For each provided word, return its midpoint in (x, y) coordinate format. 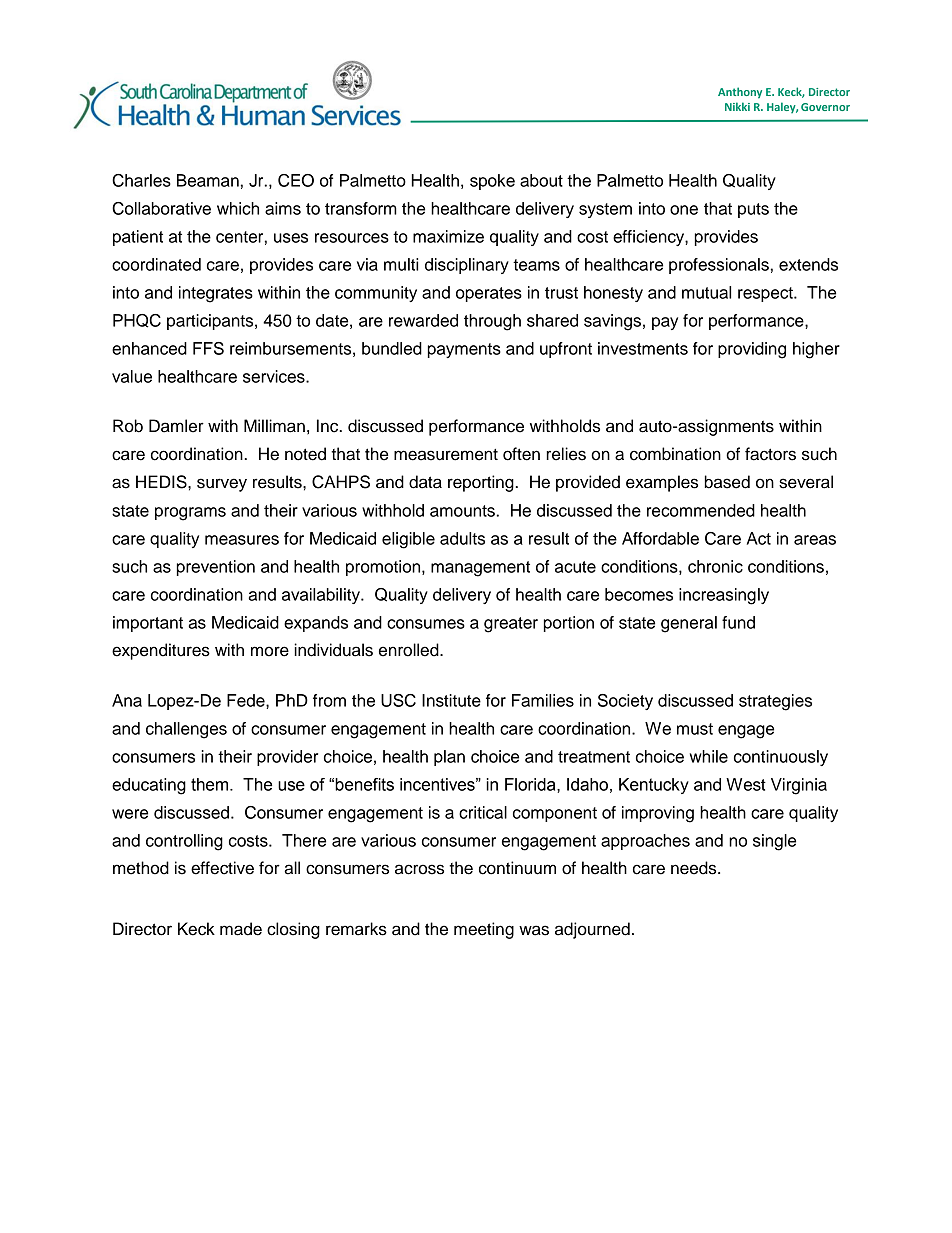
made (241, 929)
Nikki (737, 106)
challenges (186, 730)
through (492, 322)
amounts (463, 511)
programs (190, 514)
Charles (141, 180)
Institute (451, 700)
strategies (775, 702)
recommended (701, 510)
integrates (216, 294)
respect (766, 294)
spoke (492, 182)
